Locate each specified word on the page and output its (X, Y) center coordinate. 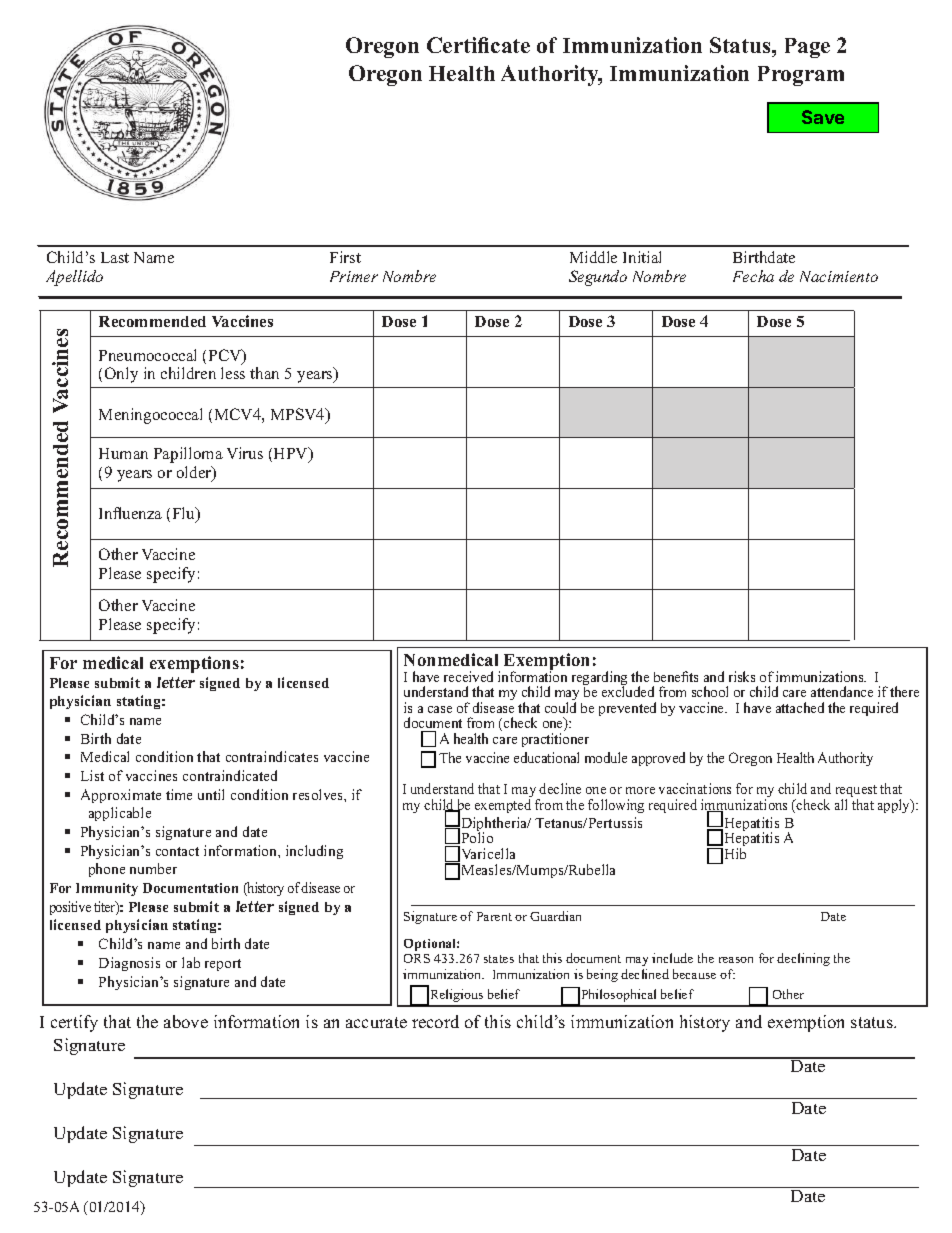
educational (546, 757)
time (179, 794)
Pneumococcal (147, 355)
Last (115, 257)
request (856, 792)
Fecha (753, 276)
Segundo (598, 278)
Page (807, 48)
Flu (185, 514)
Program (801, 76)
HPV (292, 454)
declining (803, 959)
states (499, 959)
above (186, 1021)
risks (742, 676)
